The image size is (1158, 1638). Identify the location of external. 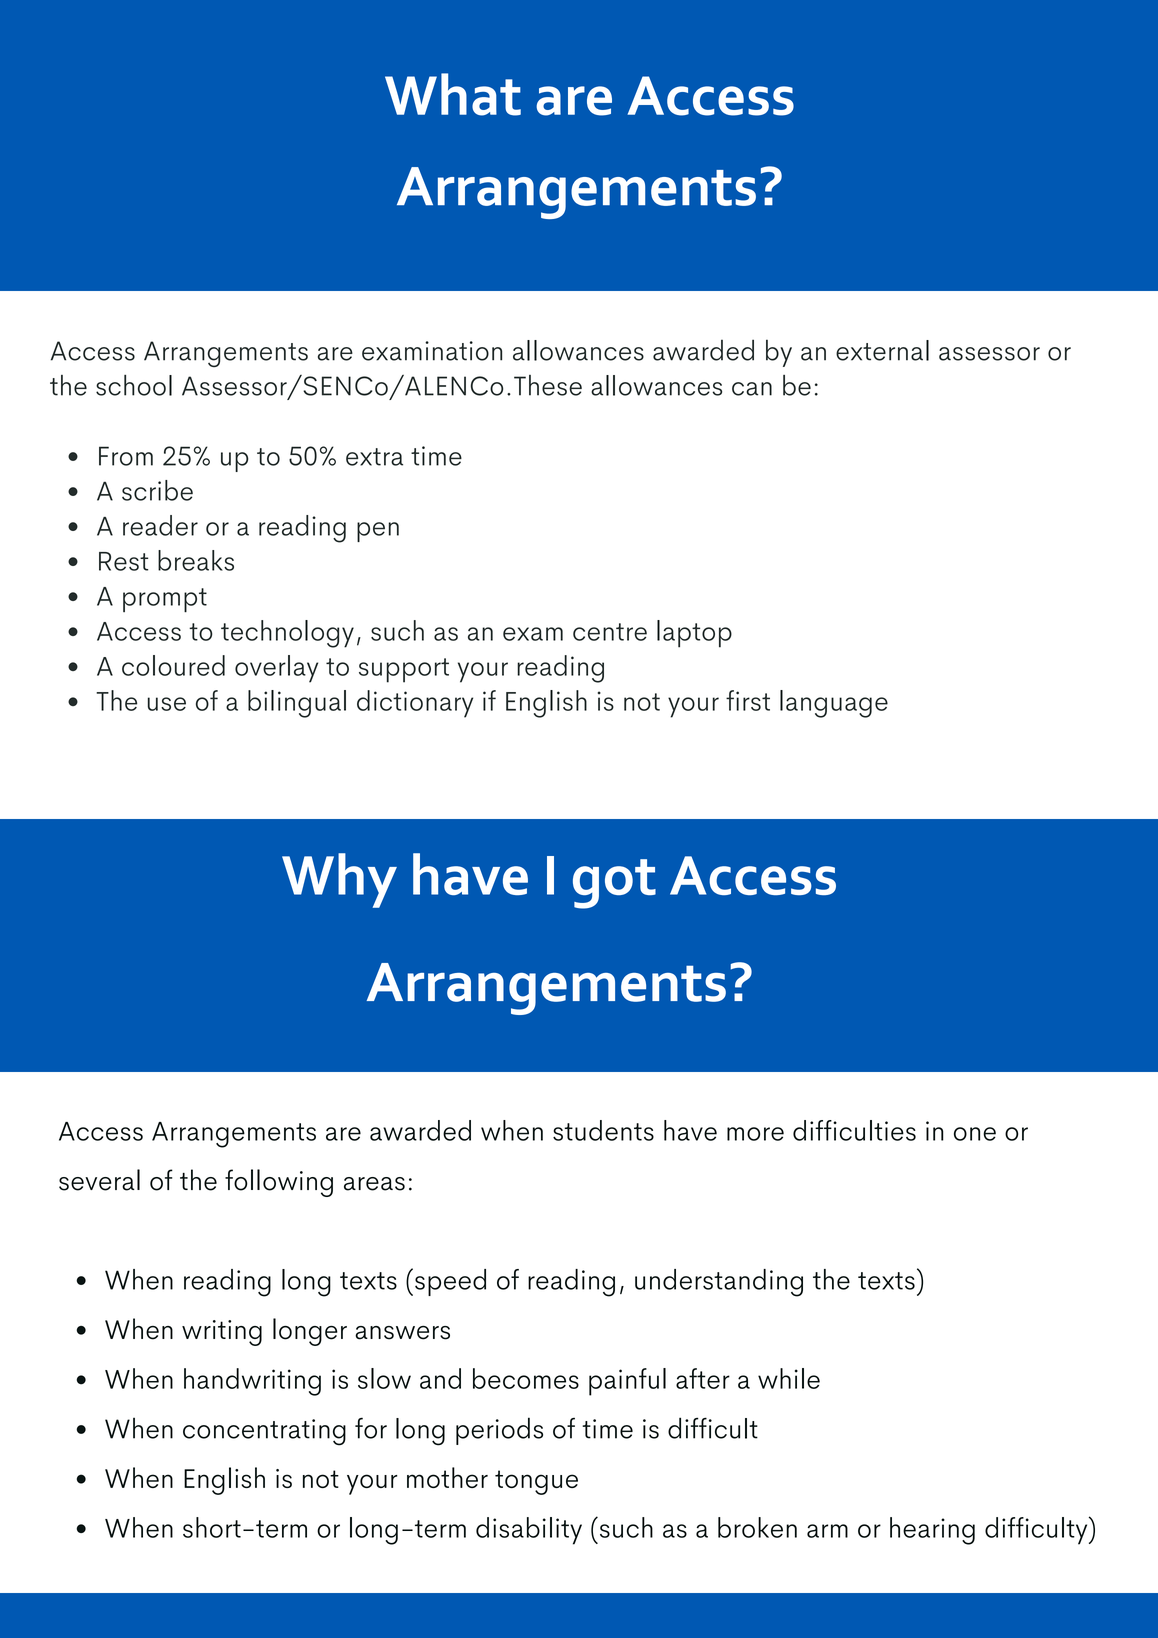
(882, 350).
